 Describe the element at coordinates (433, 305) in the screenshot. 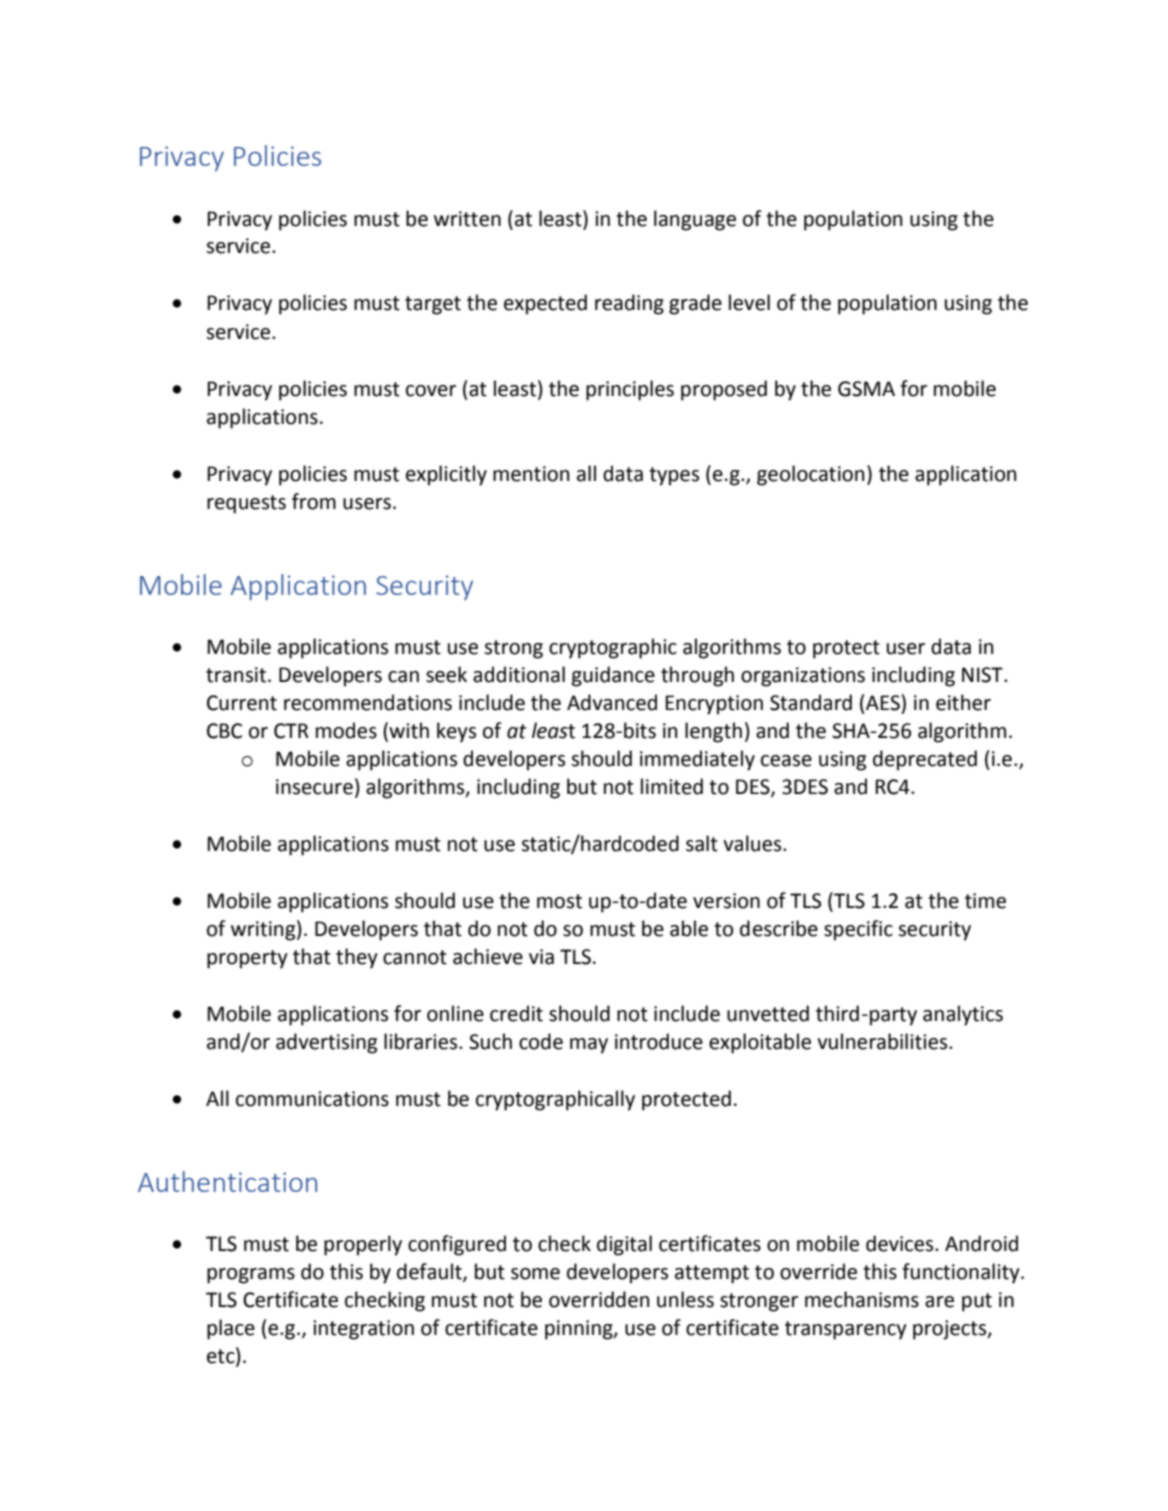

I see `target` at that location.
